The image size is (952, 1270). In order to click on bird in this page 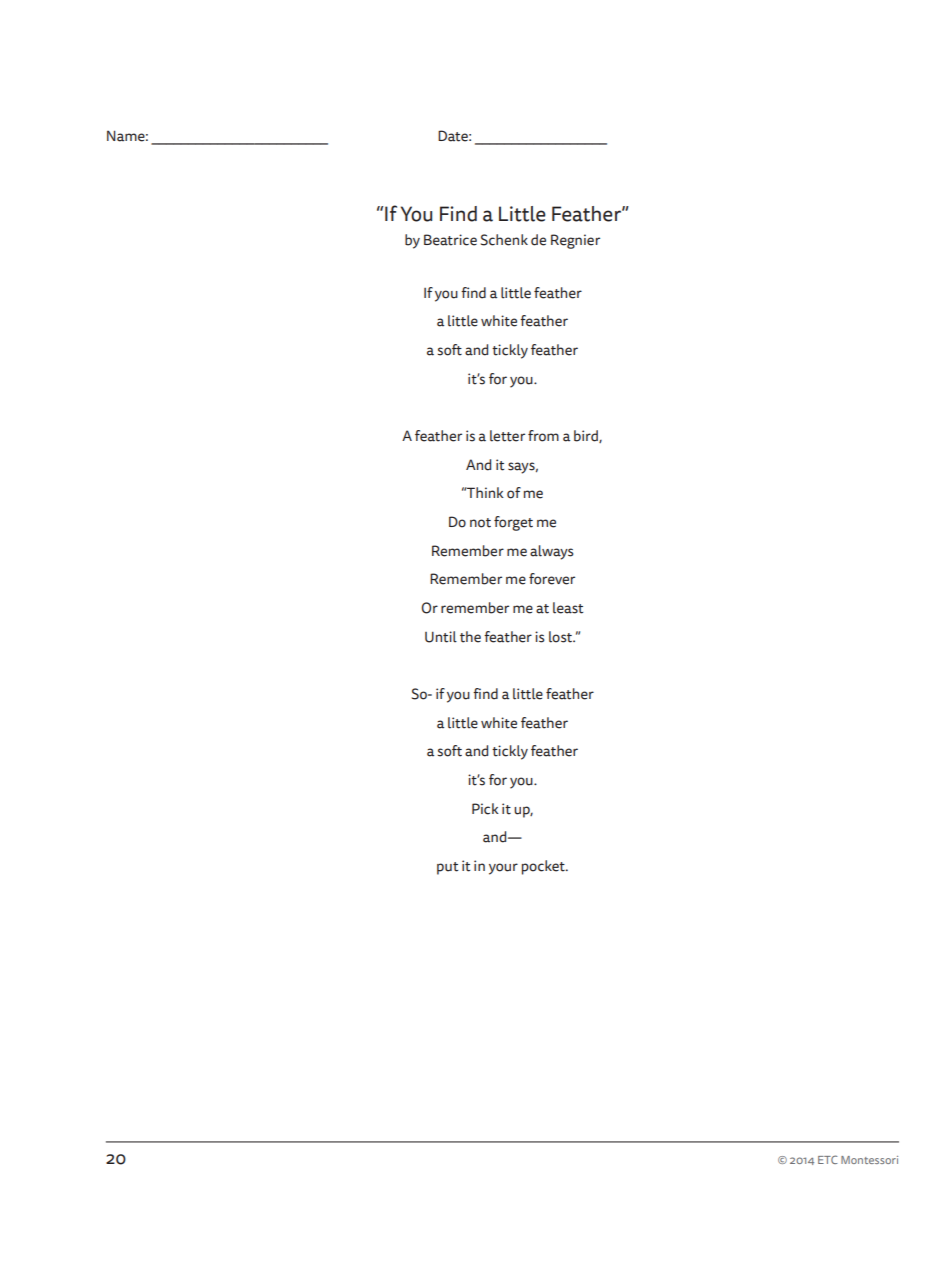, I will do `click(587, 436)`.
